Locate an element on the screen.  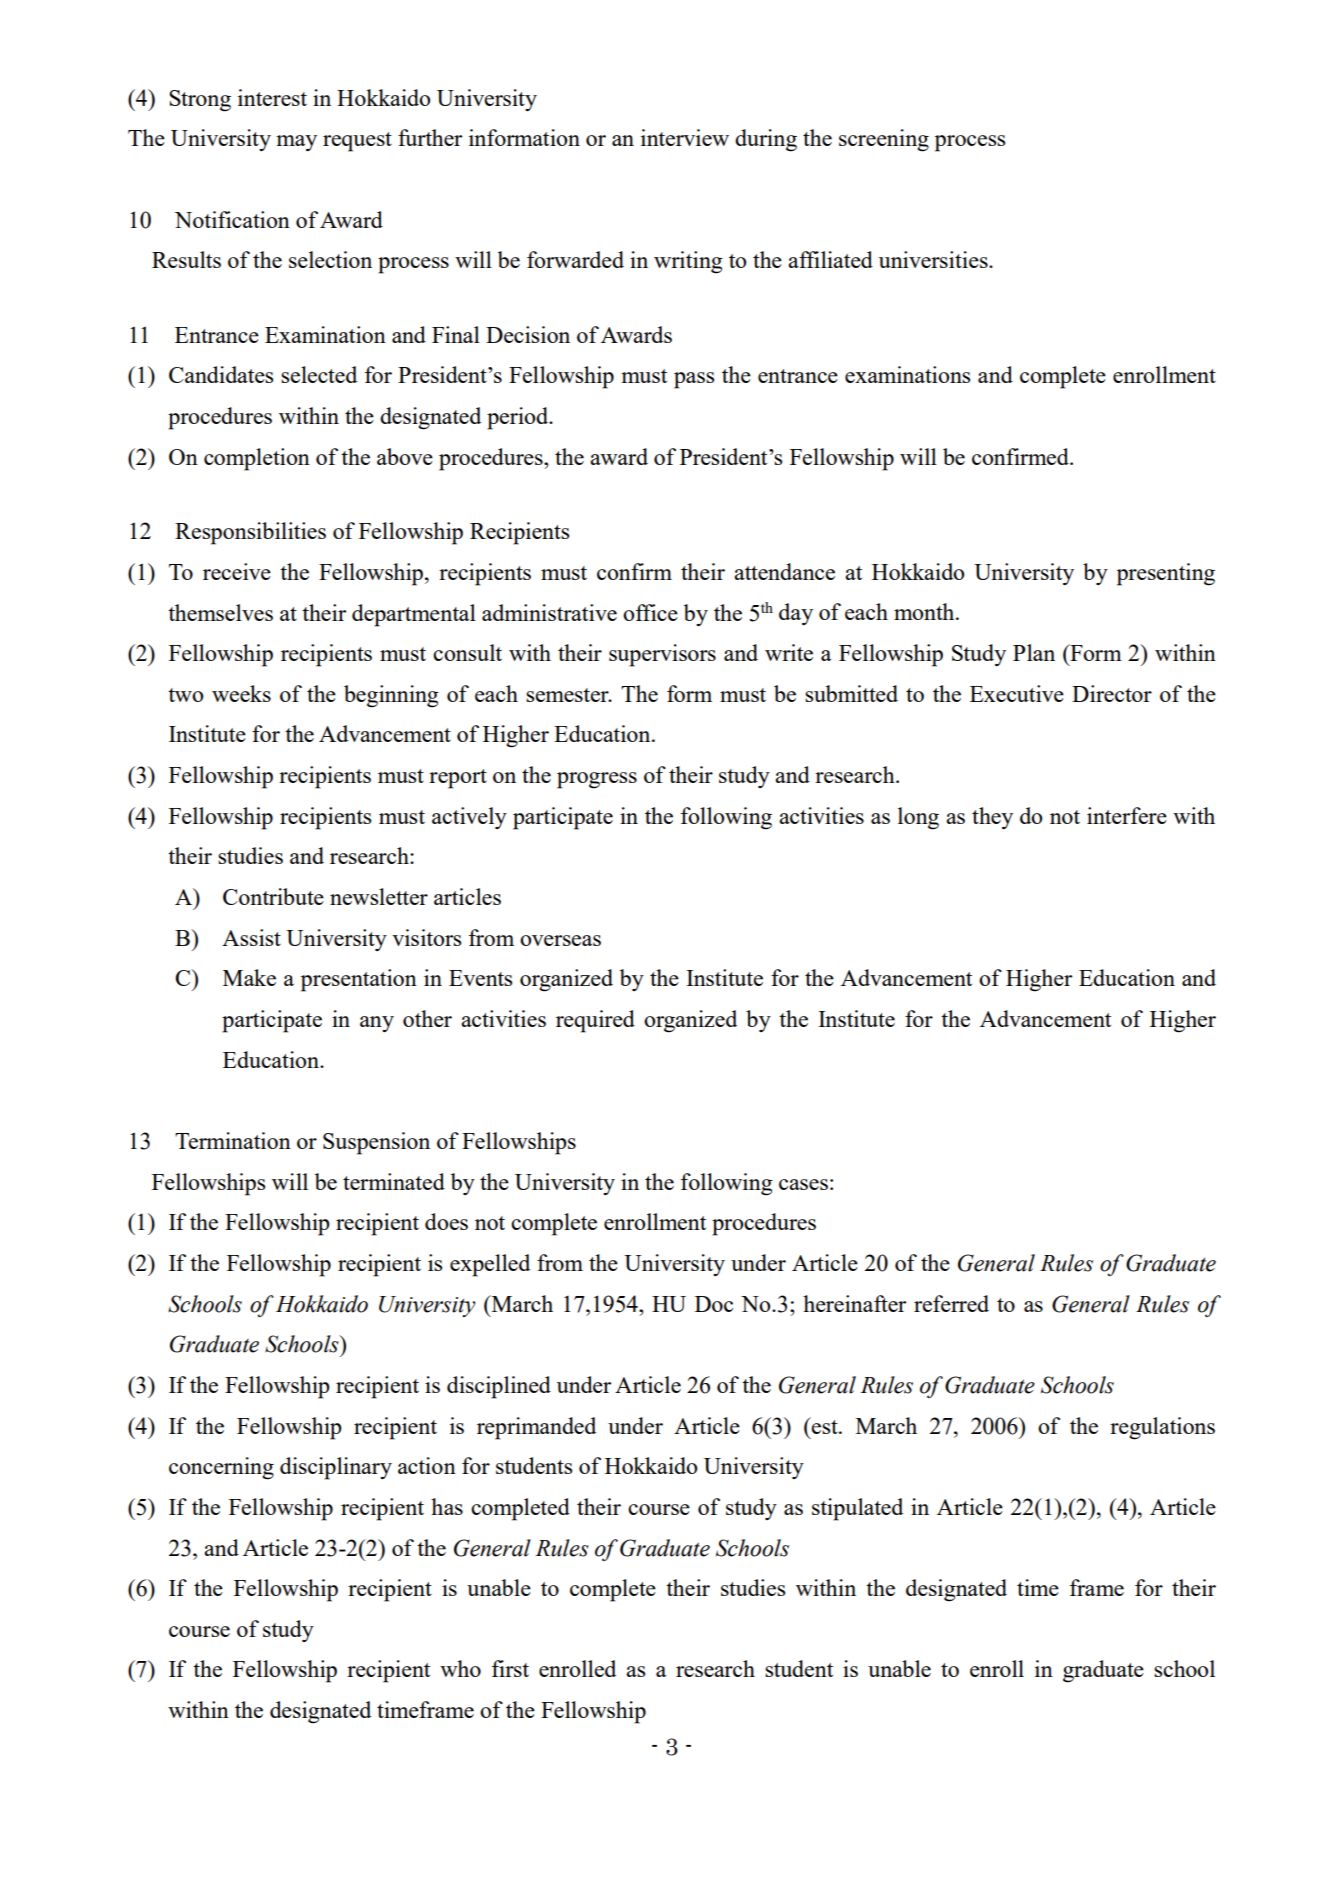
first is located at coordinates (510, 1668).
